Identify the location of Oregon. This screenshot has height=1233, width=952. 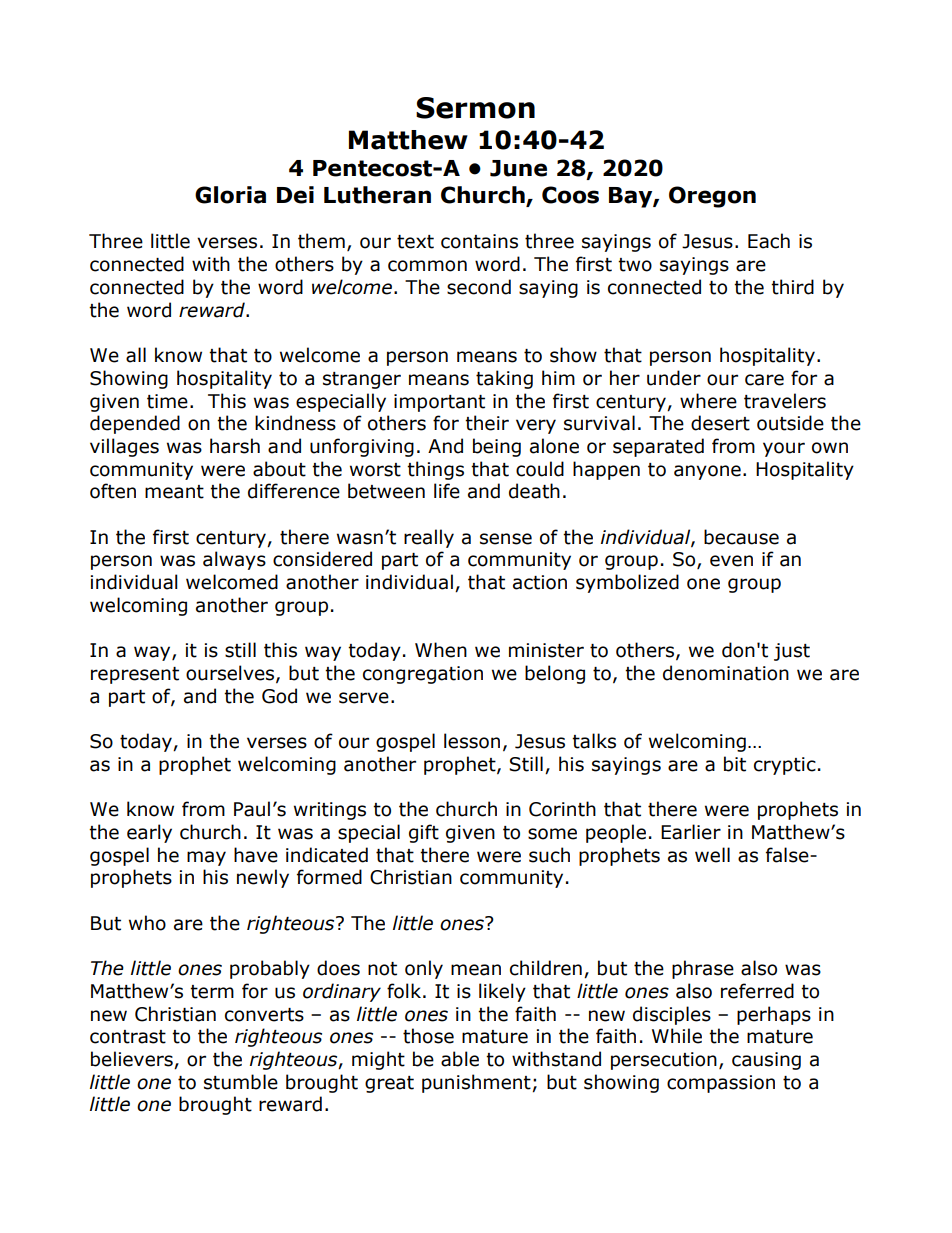
(712, 197).
